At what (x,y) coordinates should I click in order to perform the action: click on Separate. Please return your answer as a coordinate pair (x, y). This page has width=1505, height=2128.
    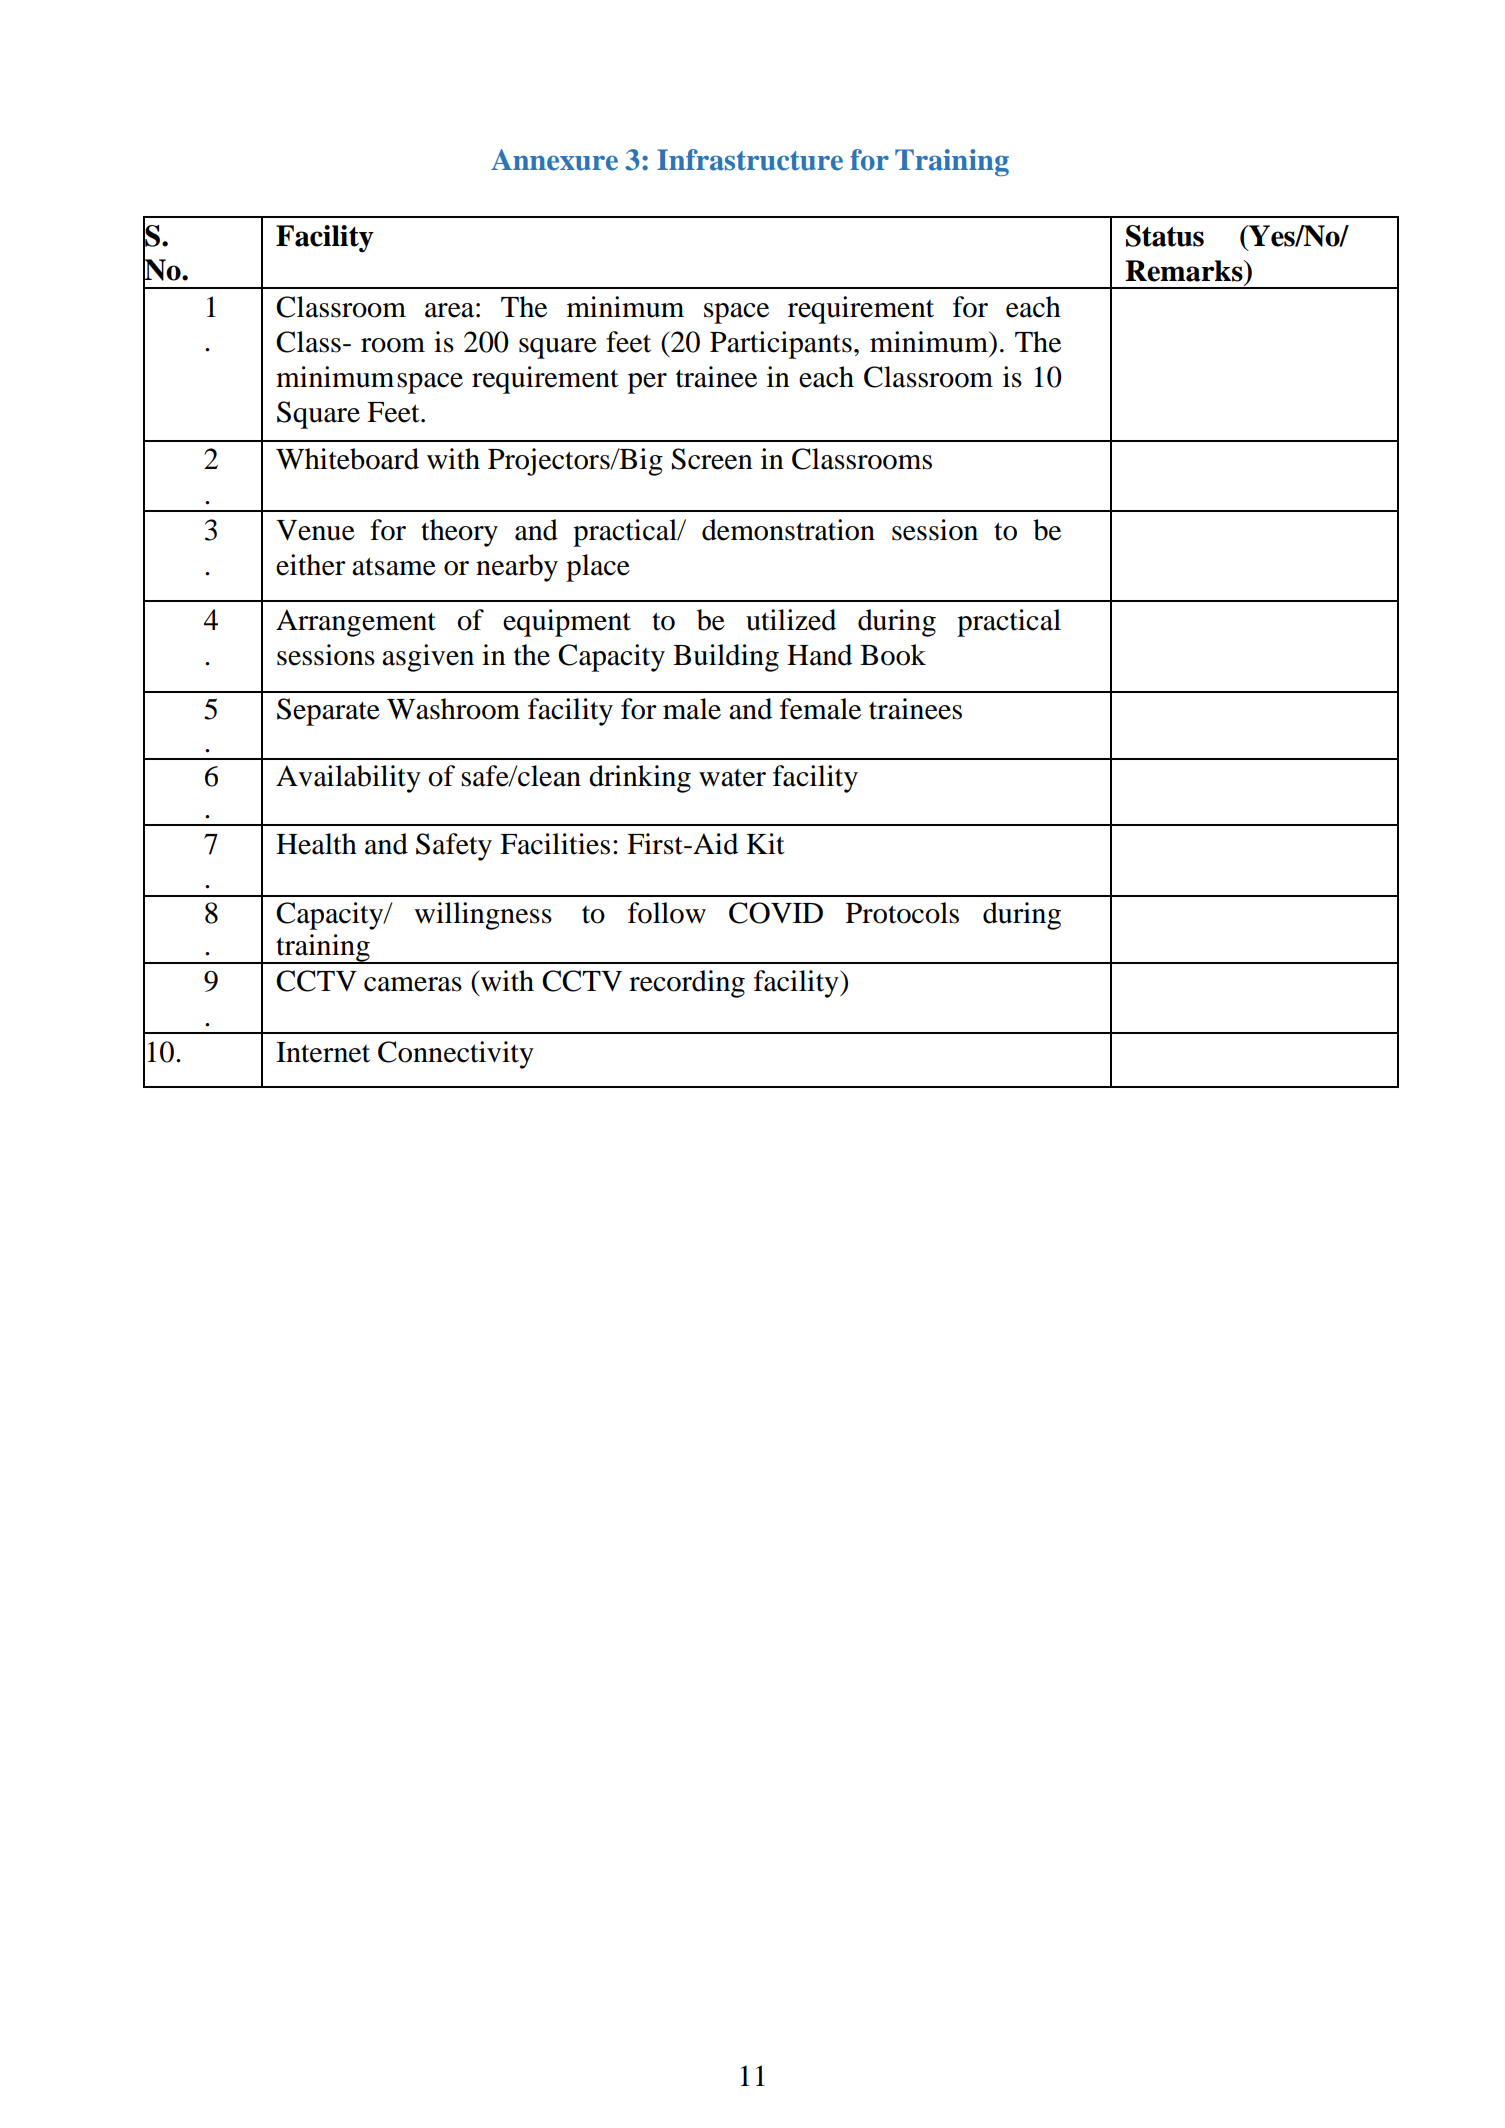
    Looking at the image, I should click on (328, 712).
